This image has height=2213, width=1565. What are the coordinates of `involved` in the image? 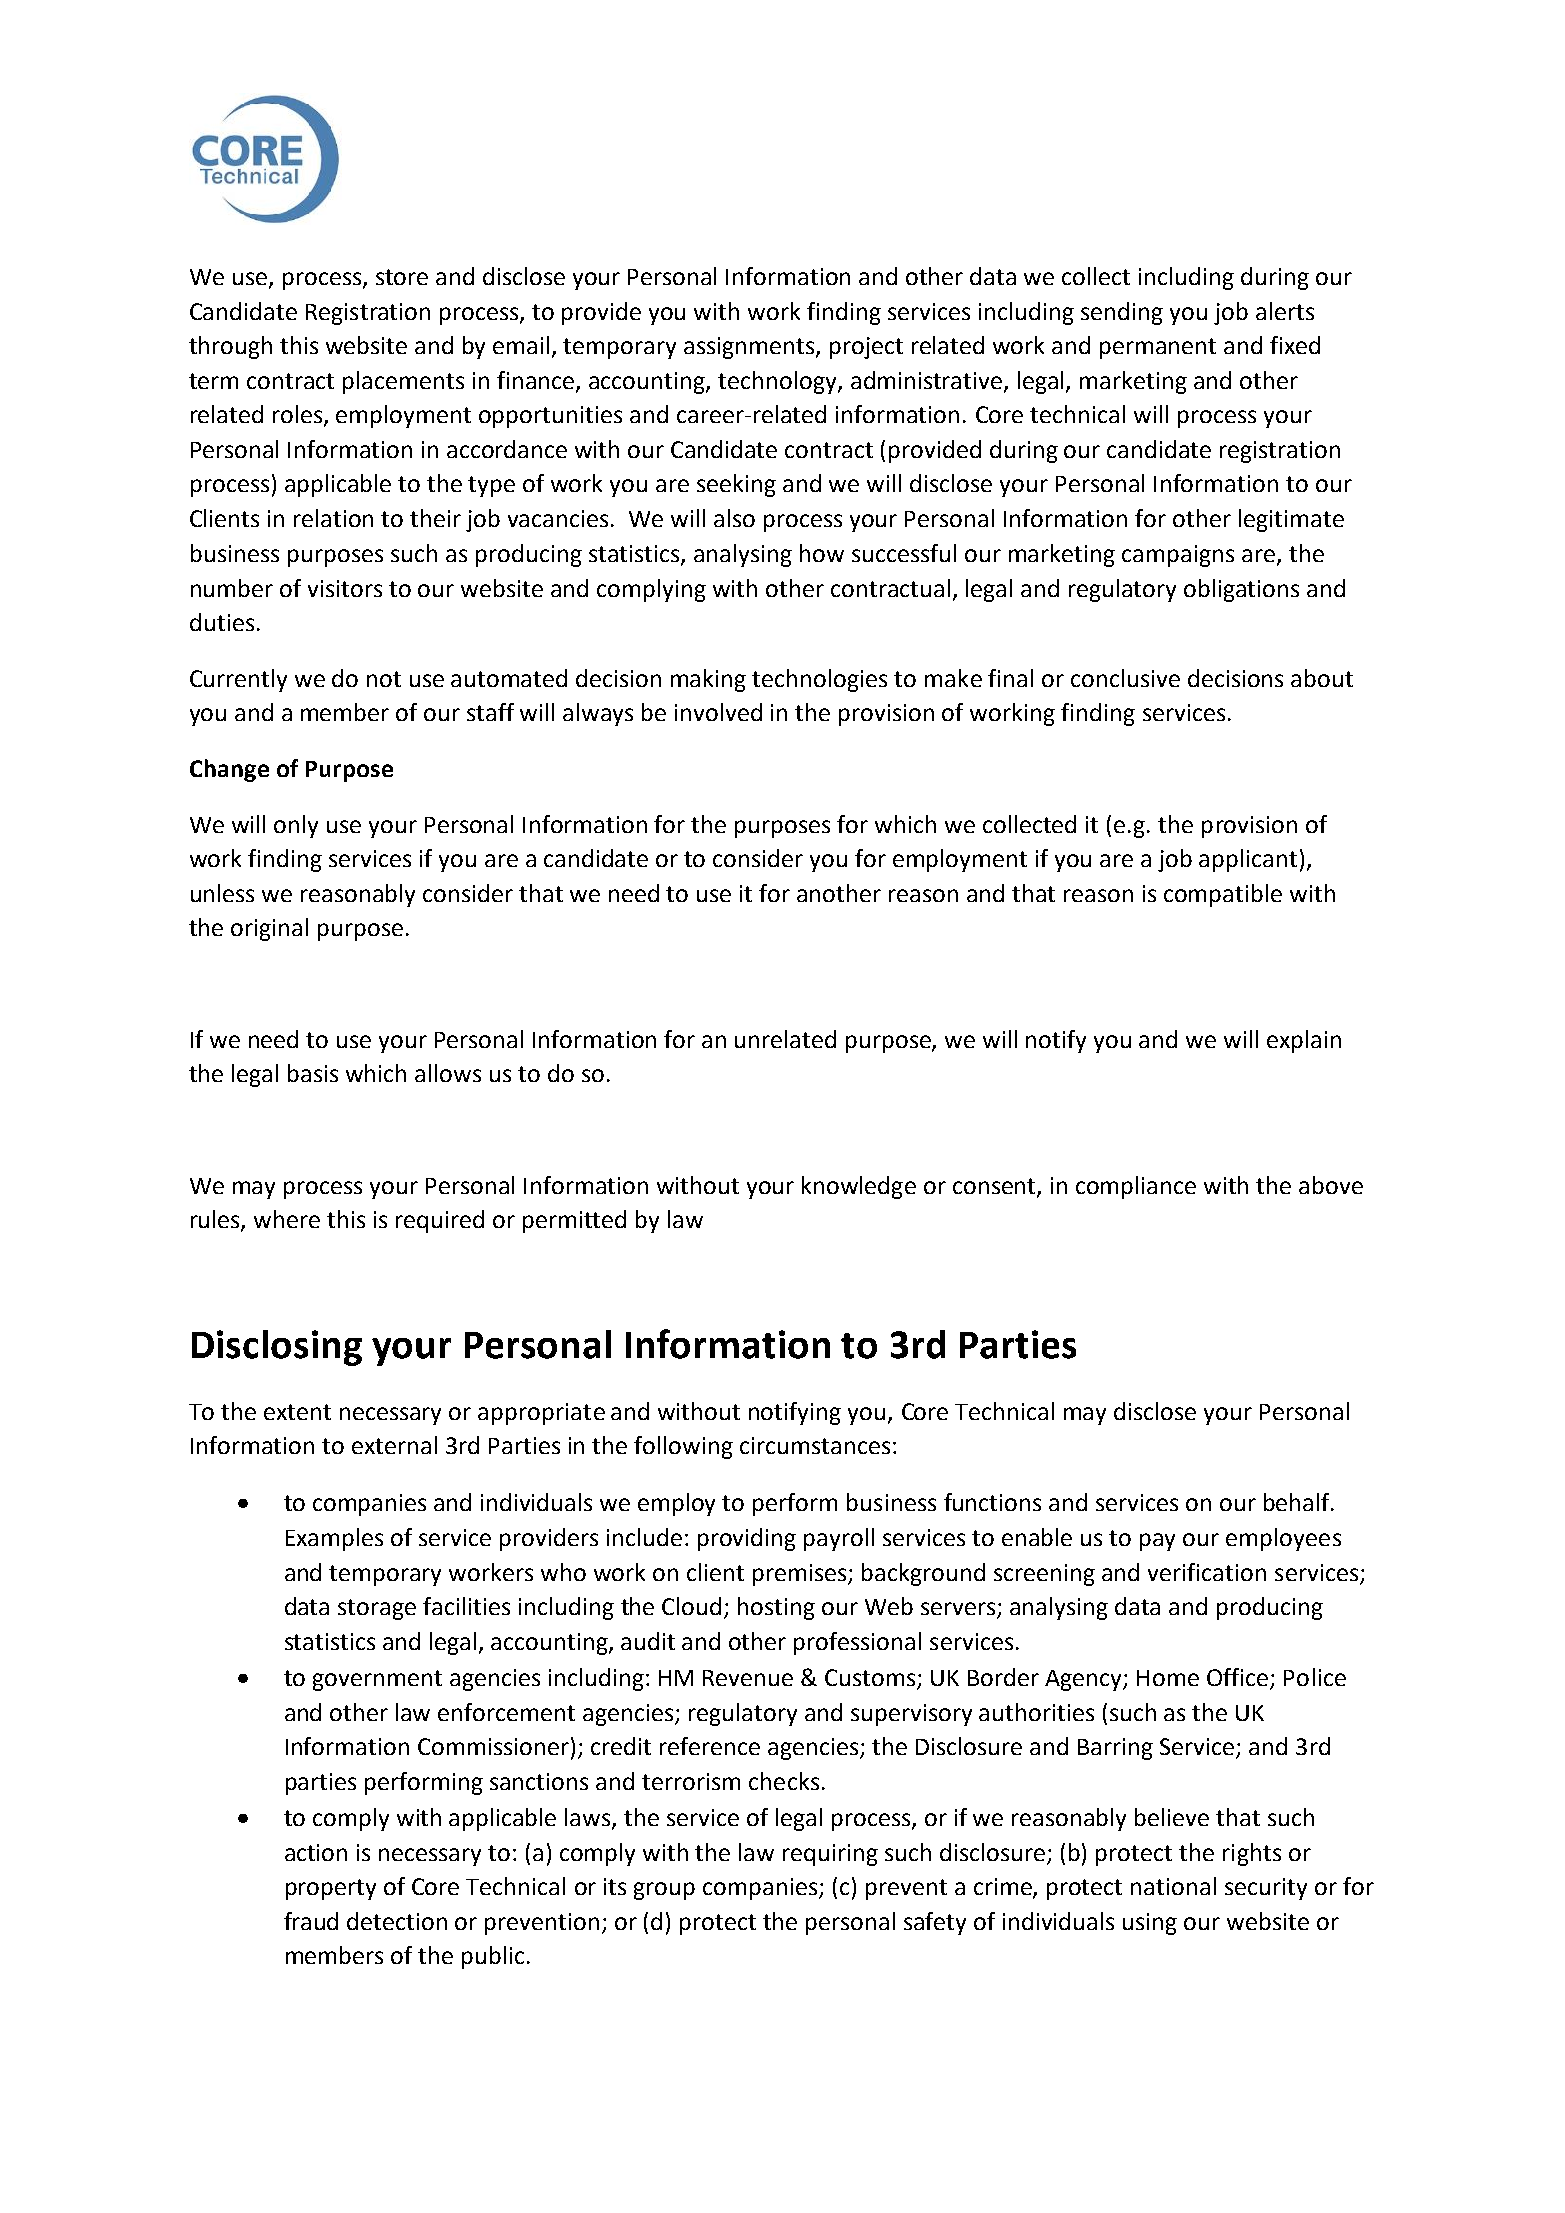 It's located at (718, 712).
